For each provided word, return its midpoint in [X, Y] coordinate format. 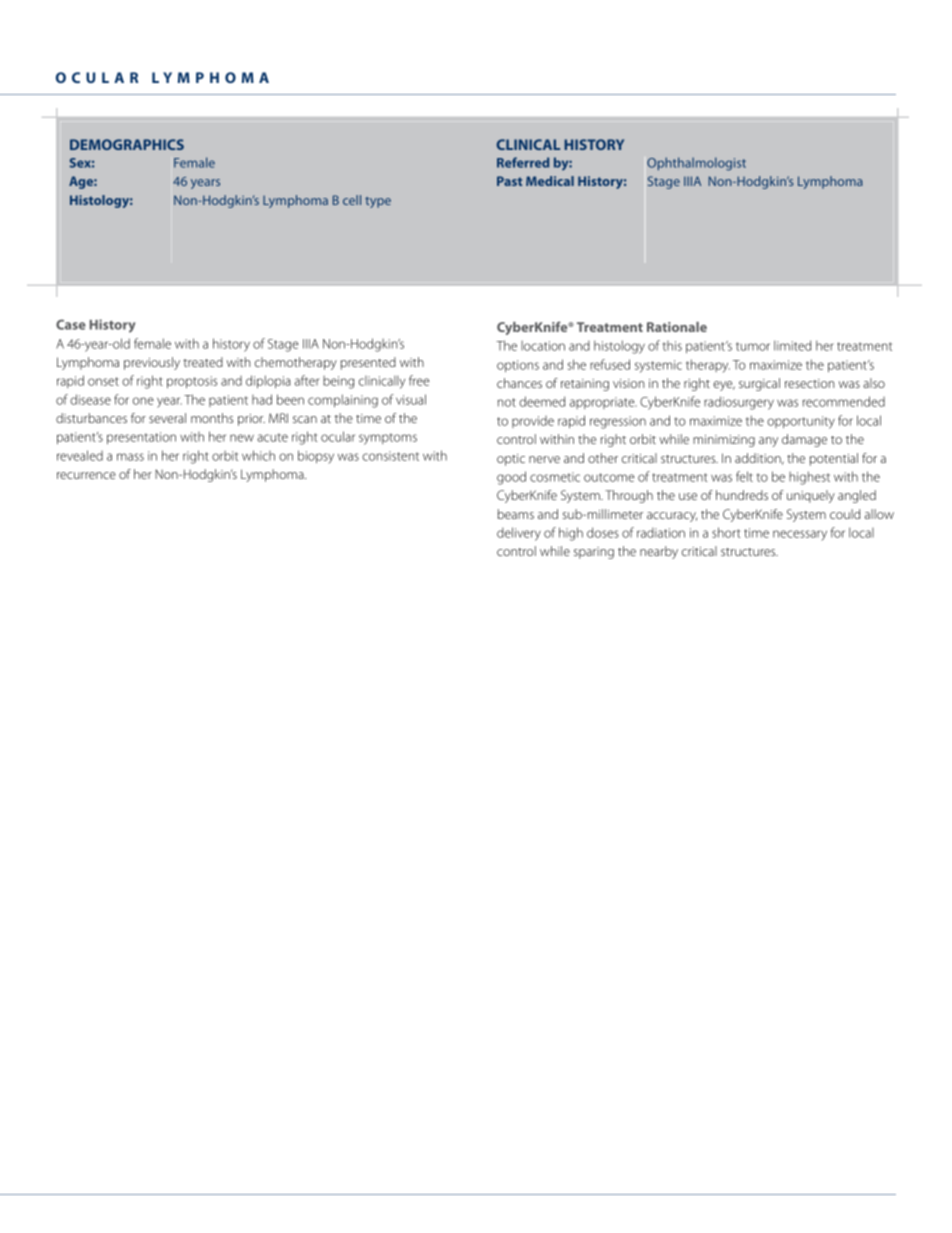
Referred [523, 162]
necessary [800, 535]
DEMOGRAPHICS [127, 144]
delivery [519, 534]
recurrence [86, 475]
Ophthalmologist [696, 164]
